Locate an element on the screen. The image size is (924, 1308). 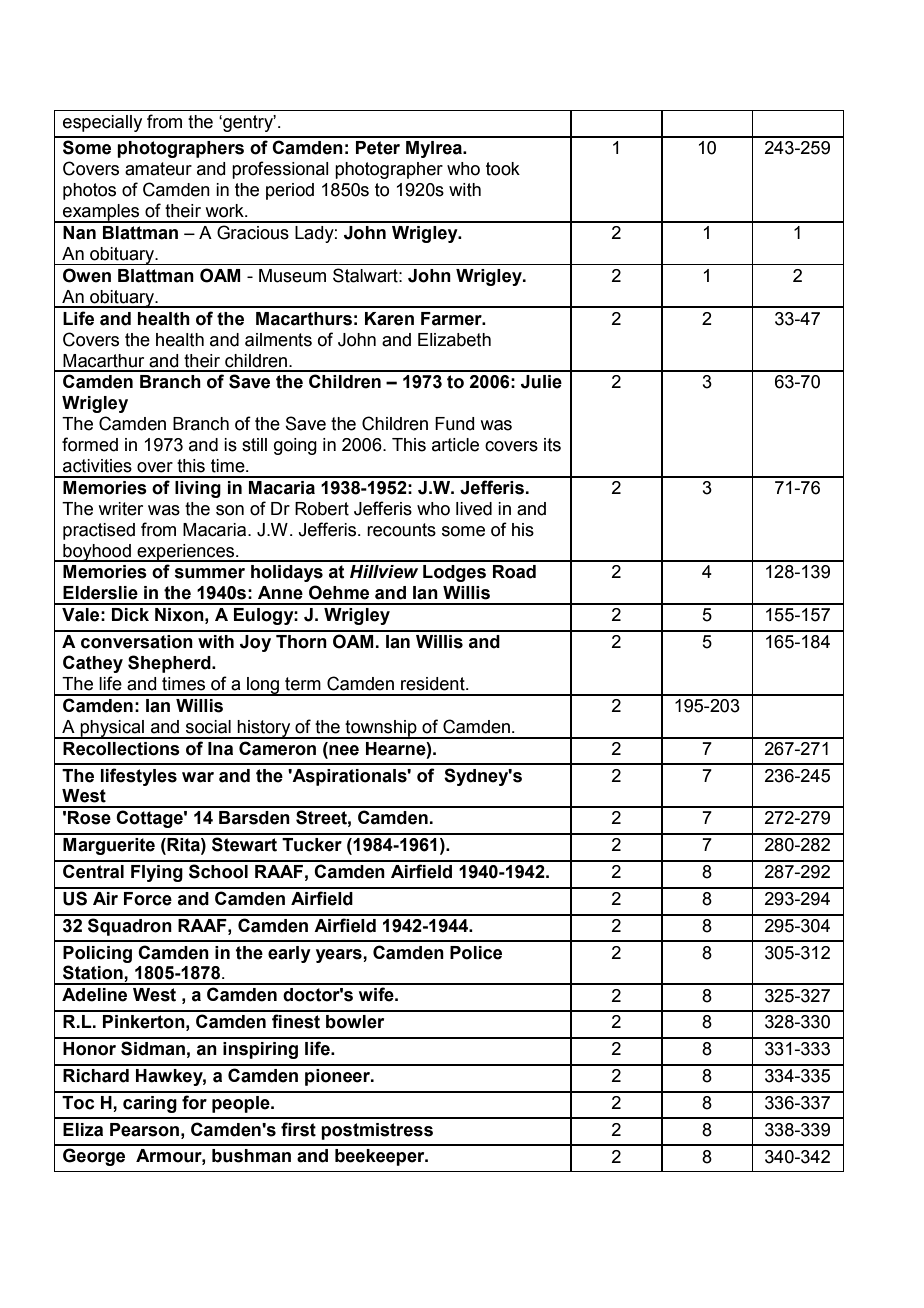
Tucker is located at coordinates (312, 845).
